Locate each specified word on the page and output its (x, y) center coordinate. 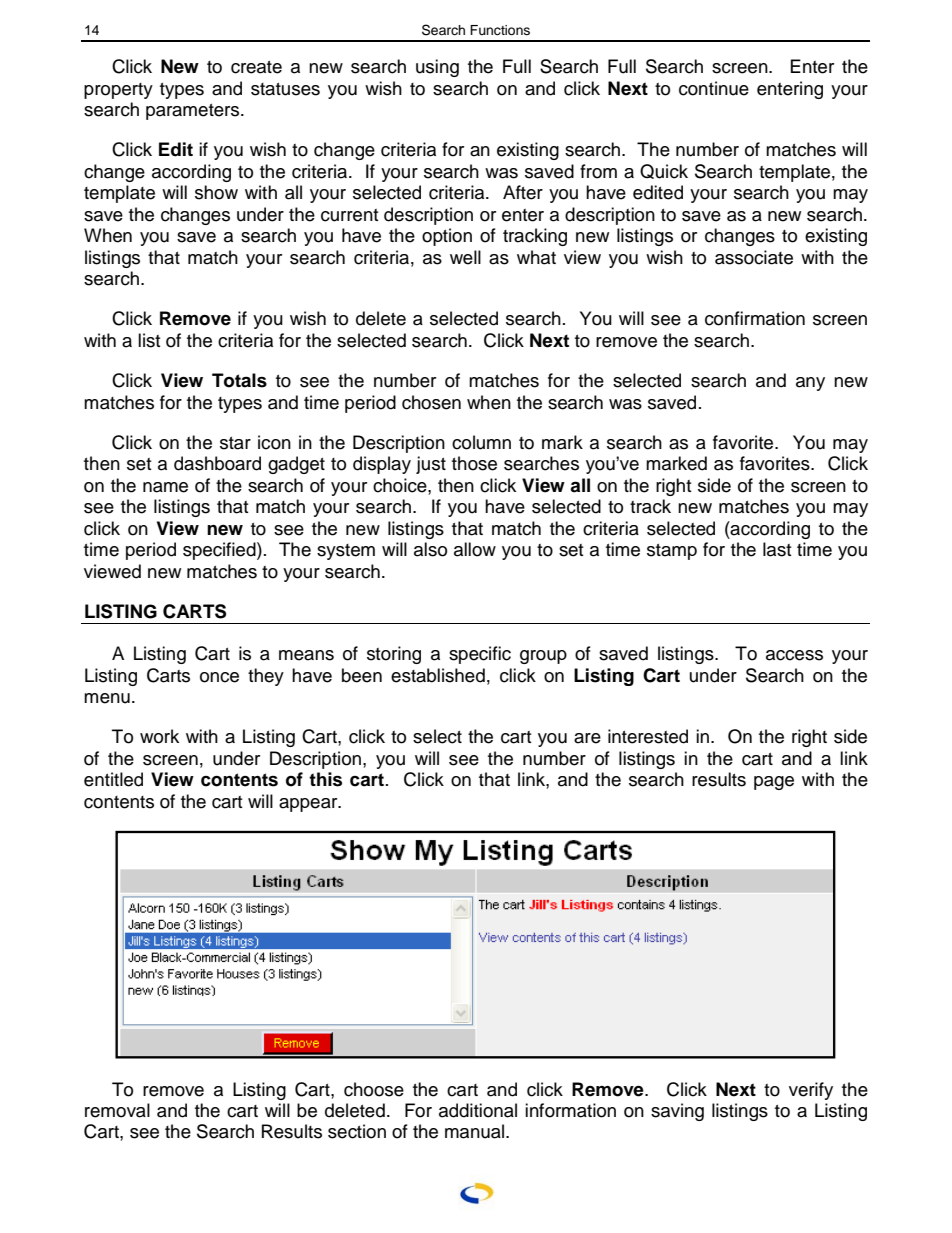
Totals (239, 380)
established (438, 675)
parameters (192, 112)
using (437, 68)
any (810, 384)
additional (478, 1110)
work (159, 736)
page (774, 783)
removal (117, 1110)
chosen (431, 402)
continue (714, 88)
